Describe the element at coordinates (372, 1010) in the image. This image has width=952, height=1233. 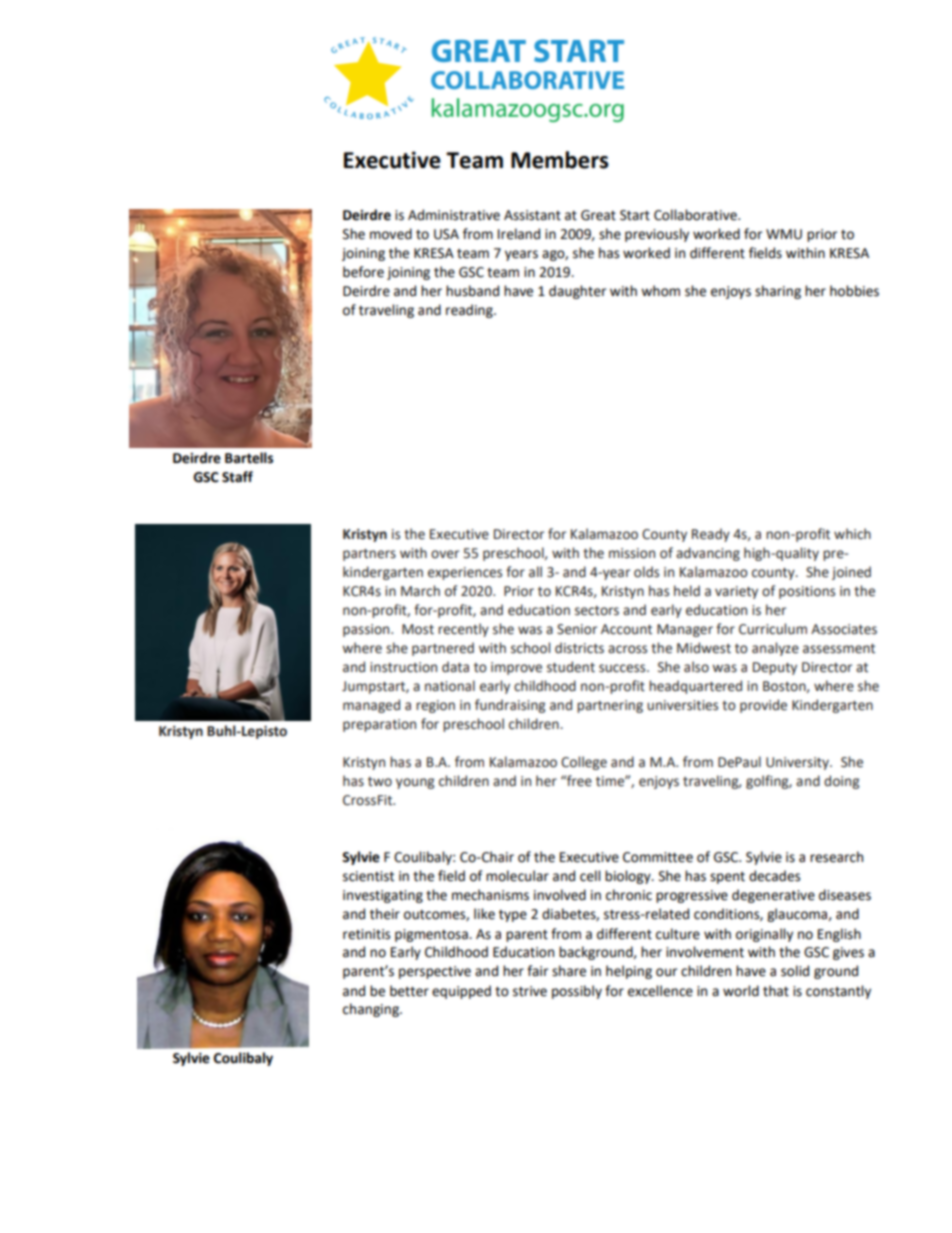
I see `changing` at that location.
